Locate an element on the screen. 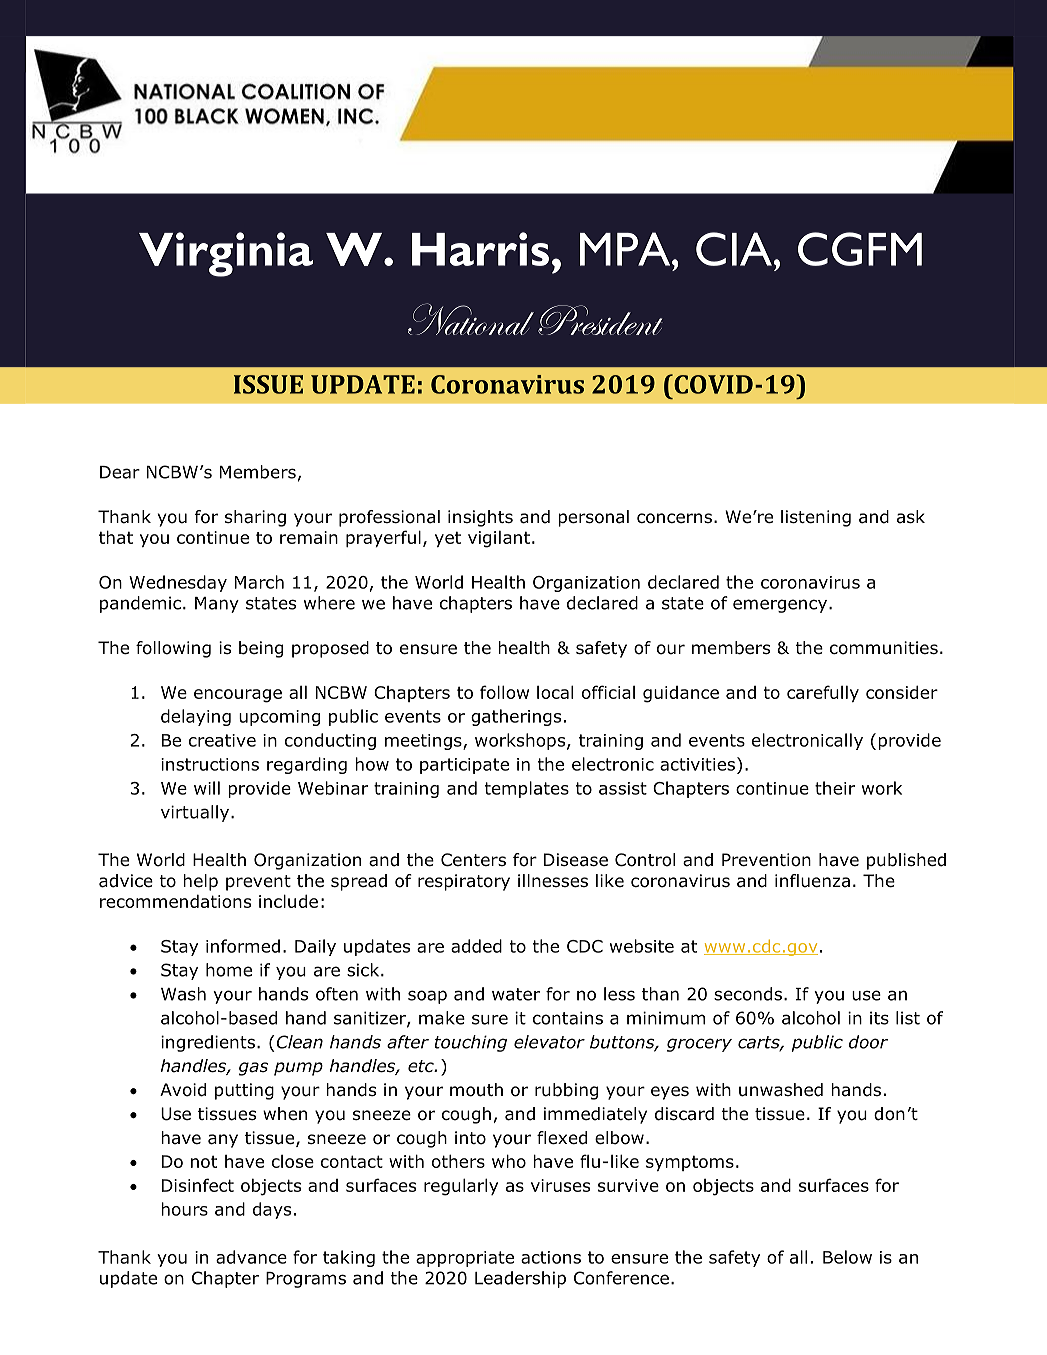 The height and width of the screenshot is (1355, 1047). Virginia is located at coordinates (226, 254).
